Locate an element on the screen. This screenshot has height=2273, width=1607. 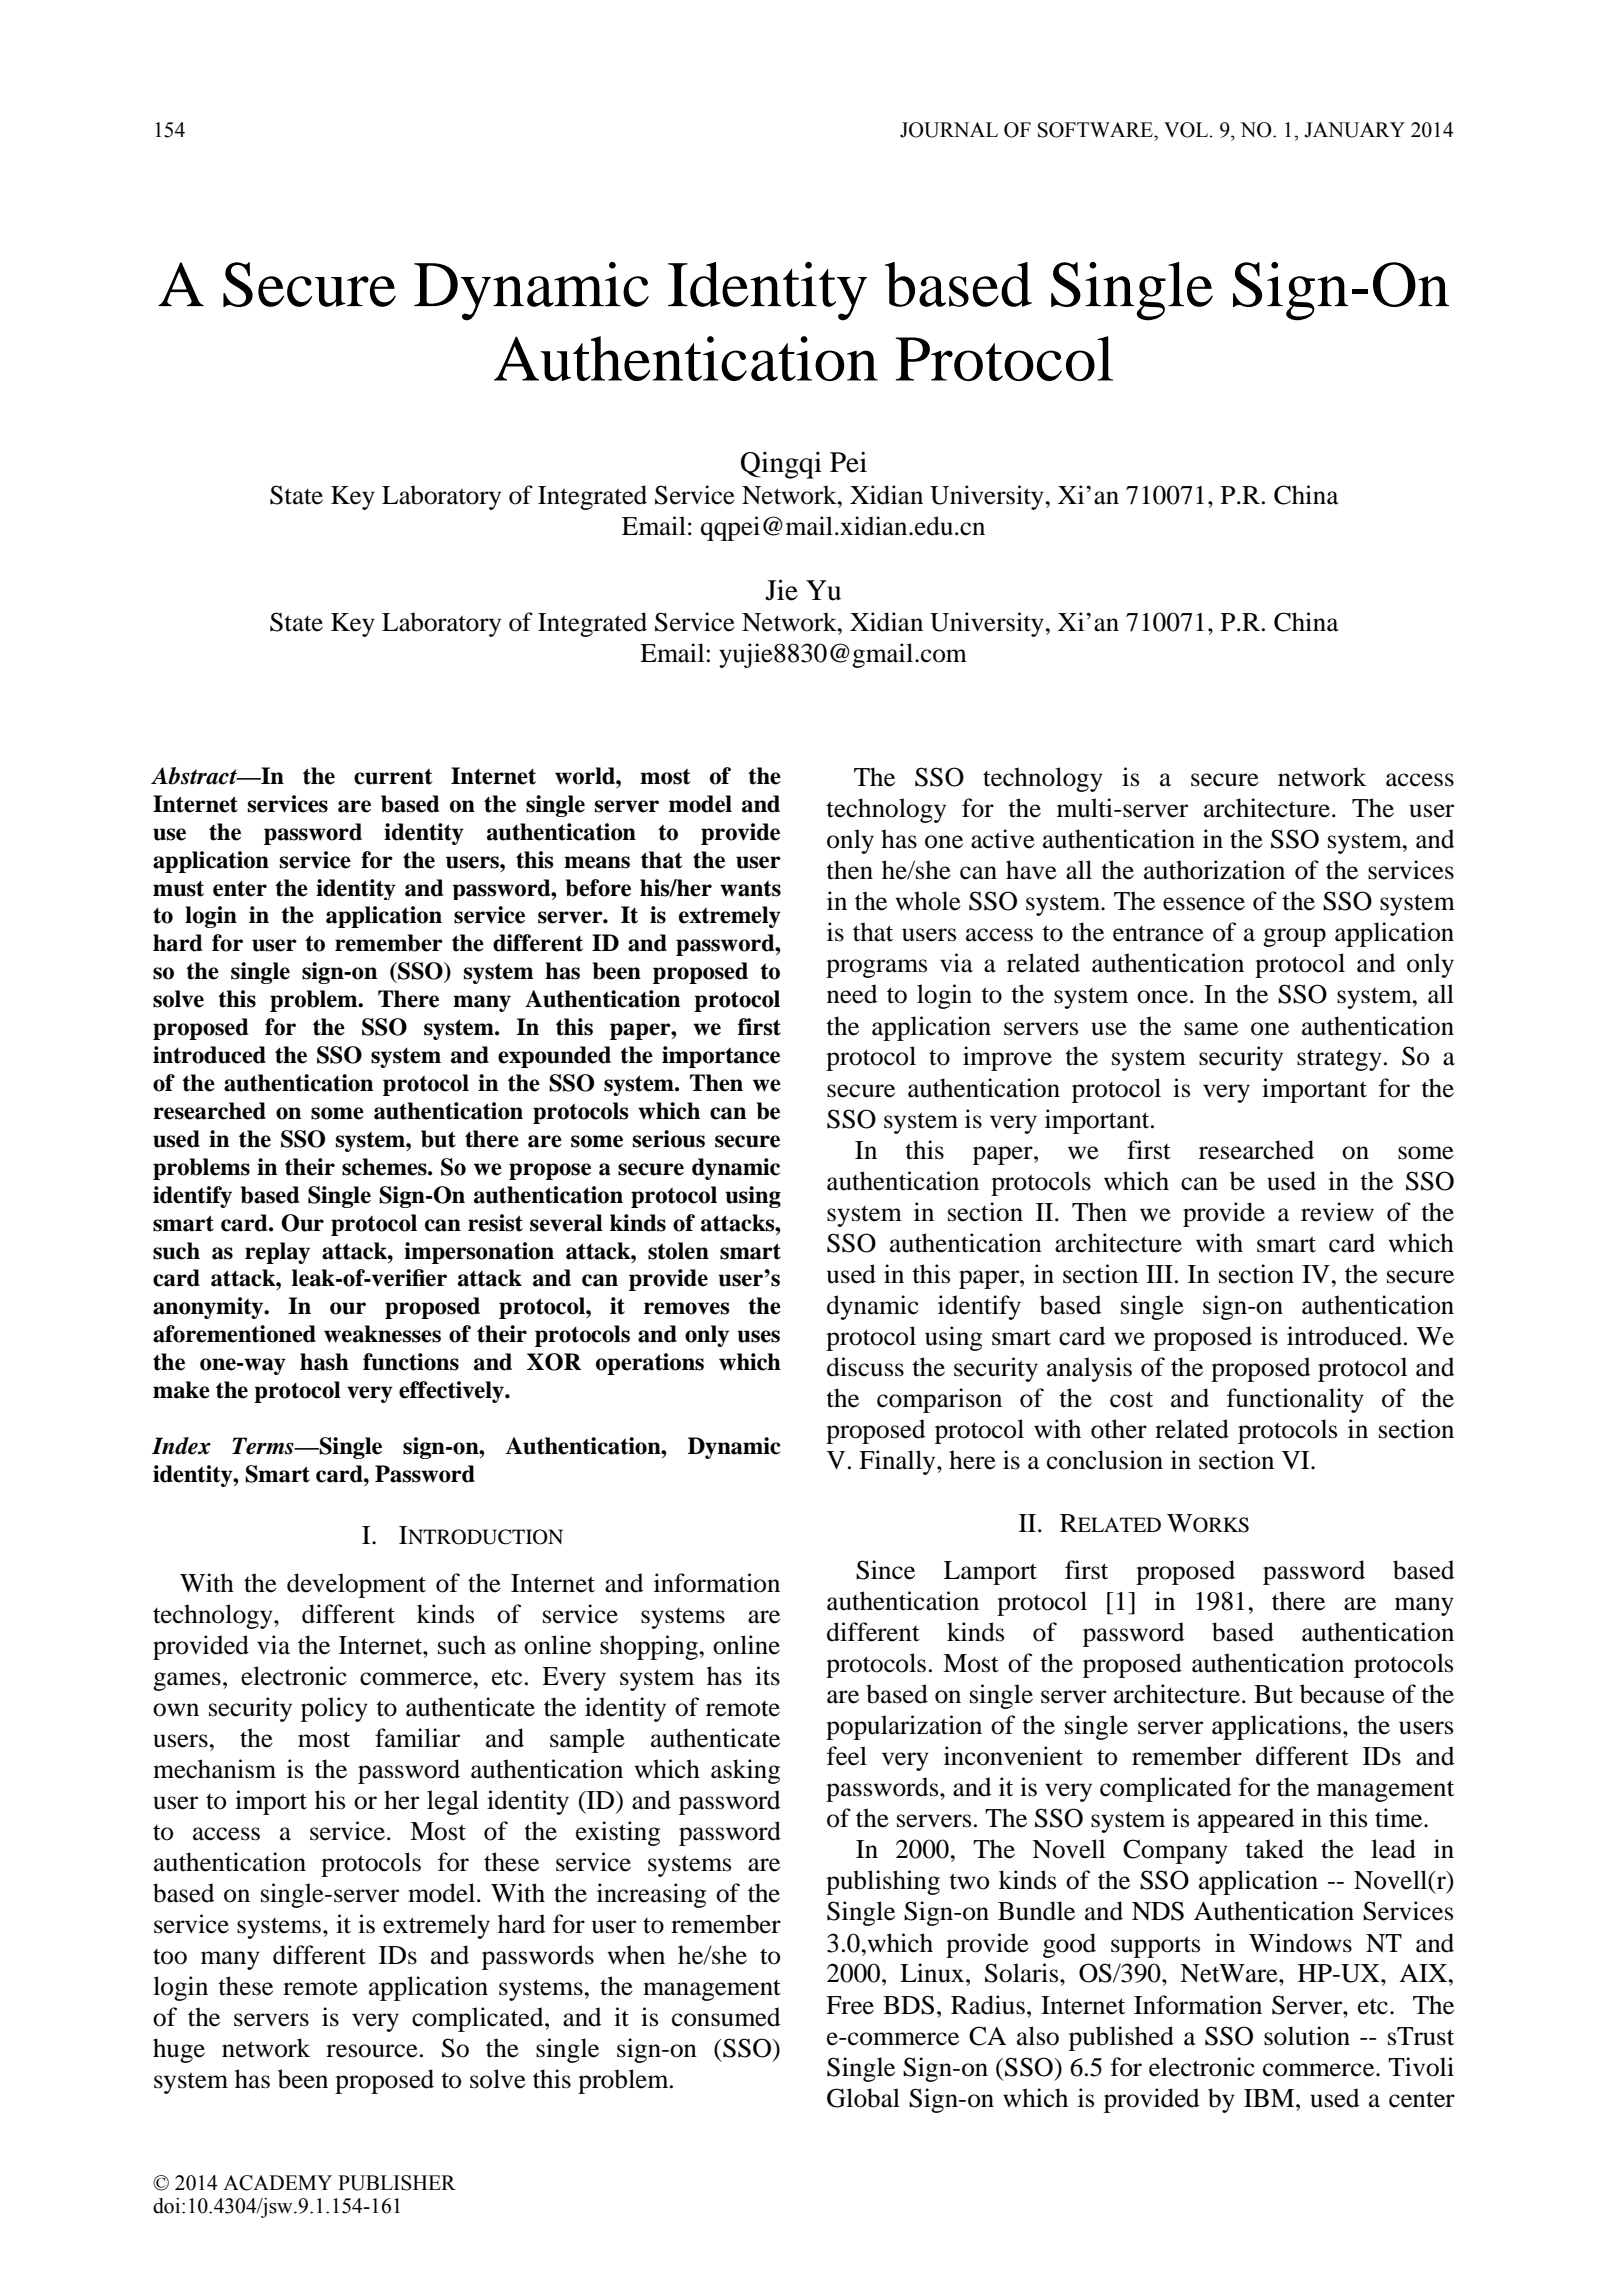
SOFTWARE is located at coordinates (1096, 130).
